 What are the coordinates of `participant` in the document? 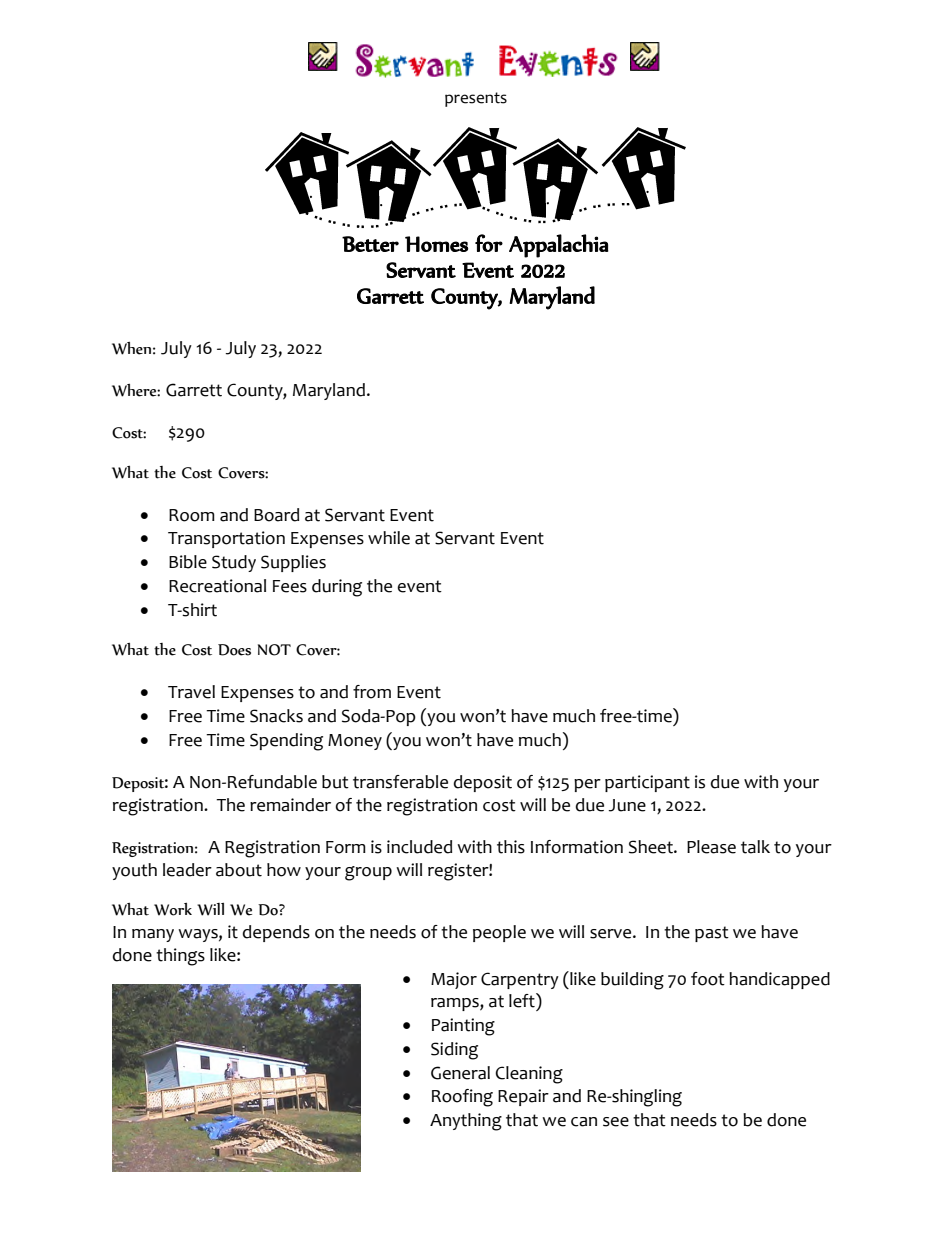 It's located at (647, 783).
